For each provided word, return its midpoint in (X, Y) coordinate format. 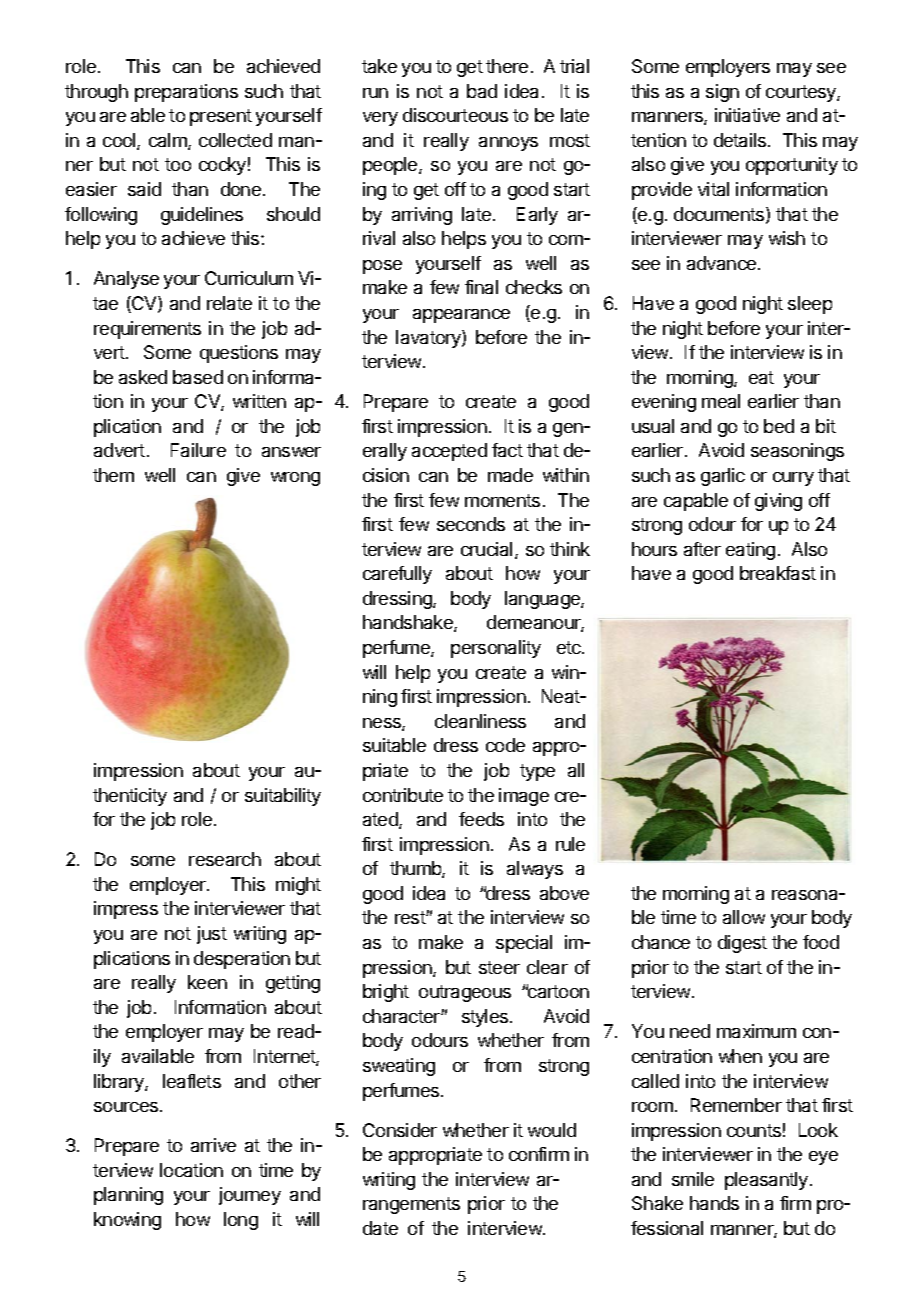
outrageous (465, 993)
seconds (471, 524)
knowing (127, 1221)
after (702, 549)
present (221, 117)
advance (721, 263)
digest (742, 944)
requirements (147, 330)
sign (722, 93)
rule (570, 844)
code (505, 745)
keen (207, 982)
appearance (461, 316)
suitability (283, 797)
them (113, 475)
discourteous (455, 115)
